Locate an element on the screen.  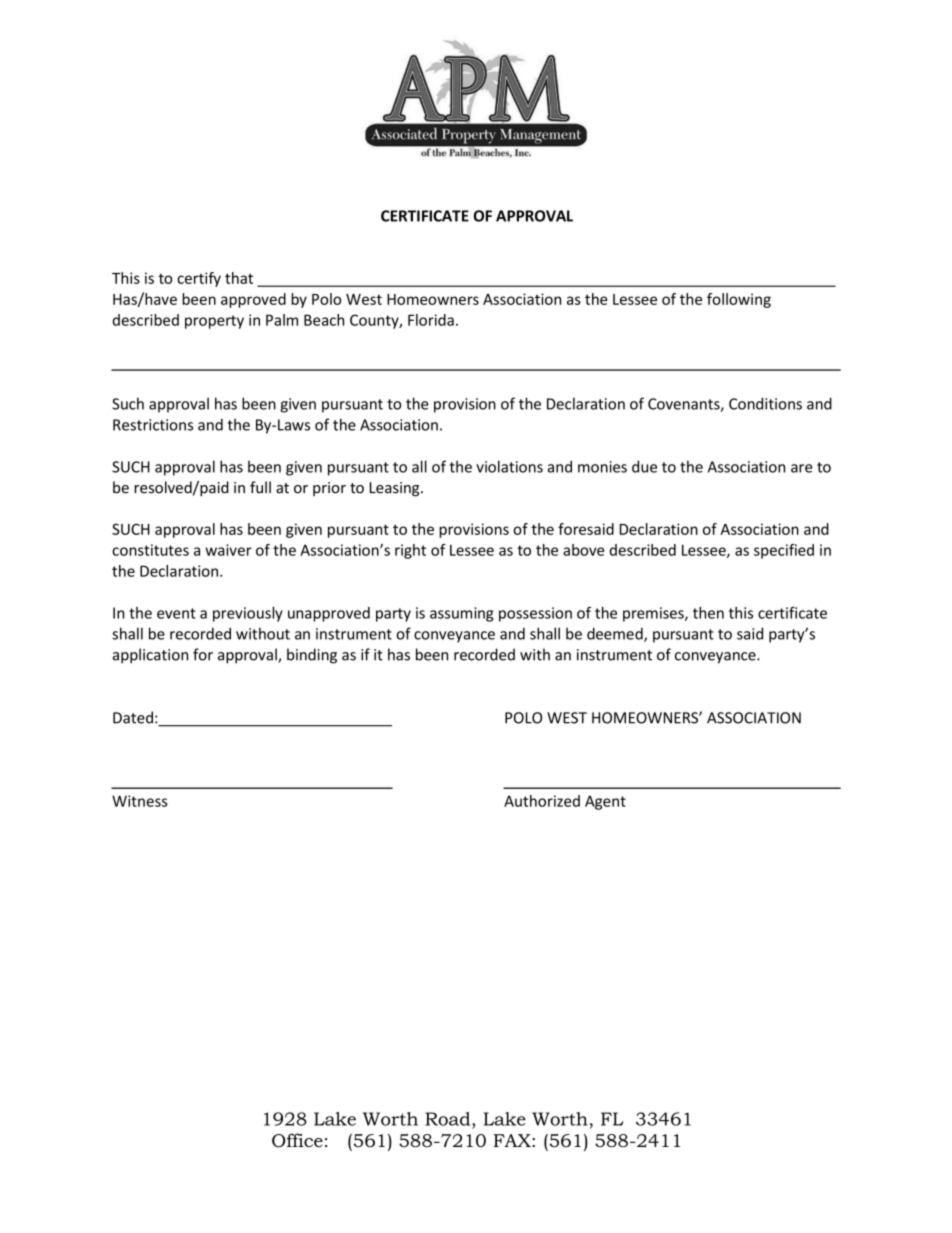
property is located at coordinates (214, 322).
